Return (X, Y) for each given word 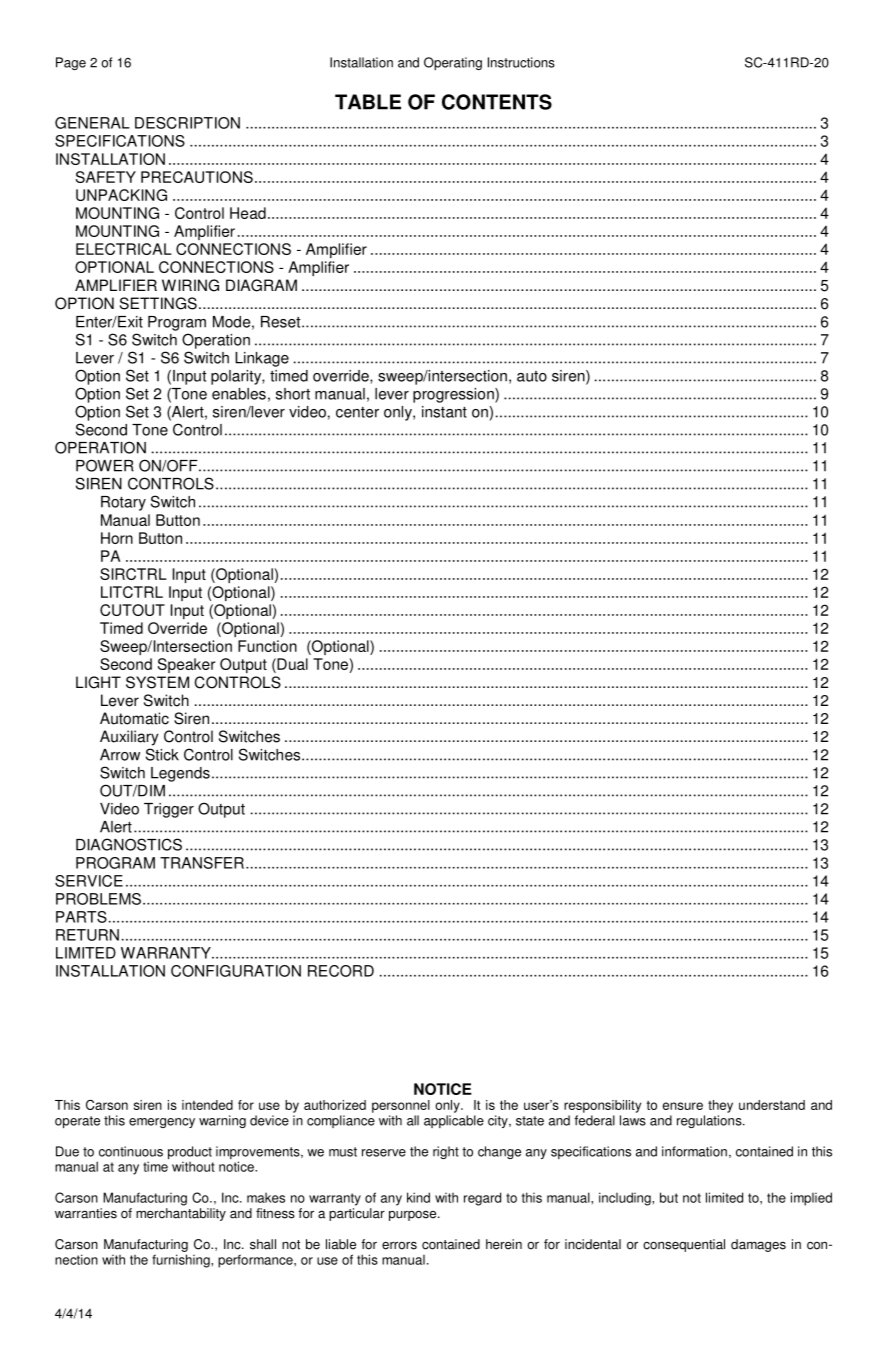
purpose (414, 1215)
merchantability (181, 1214)
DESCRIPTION (187, 123)
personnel (401, 1106)
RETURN (87, 935)
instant (444, 412)
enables (239, 394)
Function (267, 646)
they (720, 1106)
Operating (453, 63)
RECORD (341, 971)
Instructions (521, 62)
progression (454, 395)
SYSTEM (157, 682)
